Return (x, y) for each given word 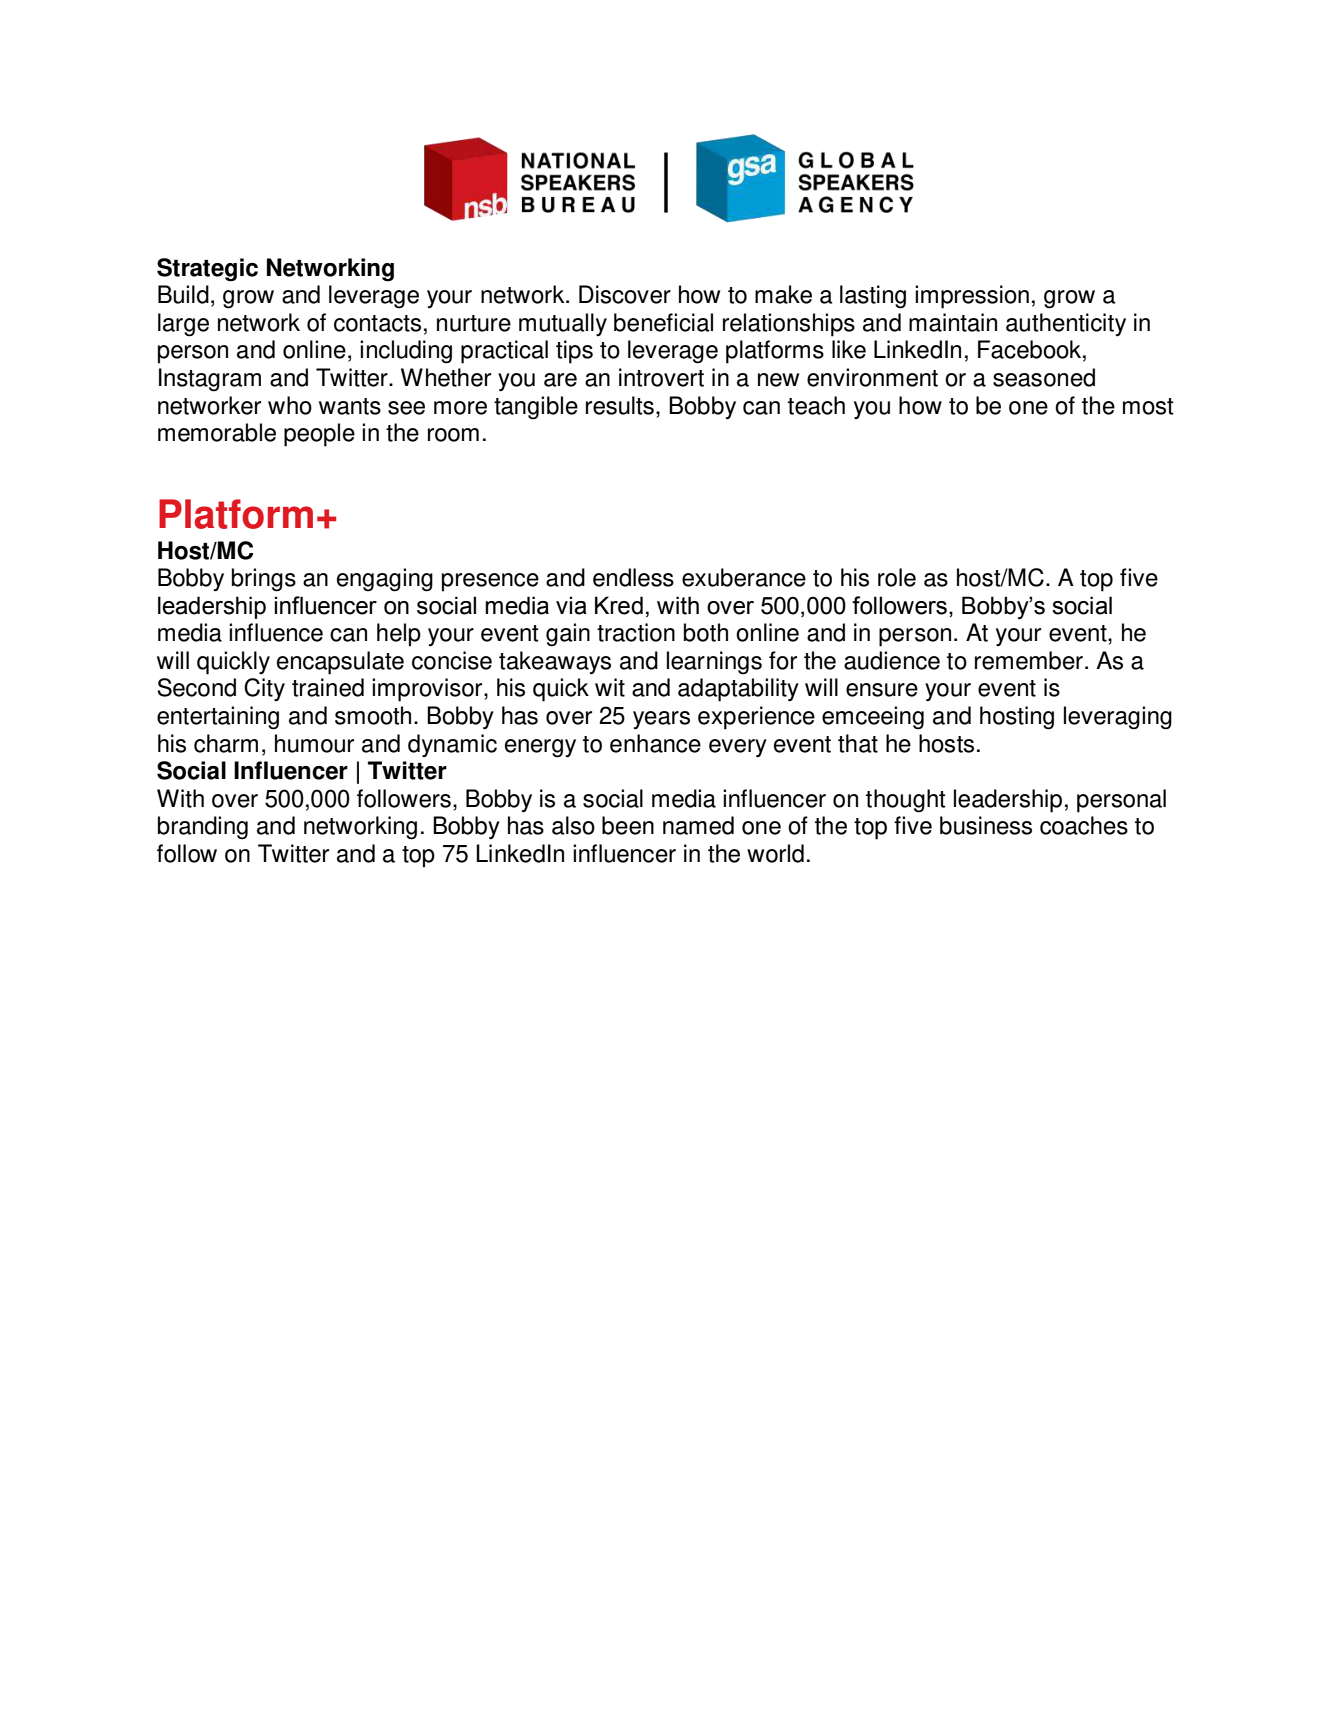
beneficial (663, 322)
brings (264, 580)
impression (972, 297)
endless (633, 577)
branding (203, 828)
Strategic (207, 270)
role (897, 577)
